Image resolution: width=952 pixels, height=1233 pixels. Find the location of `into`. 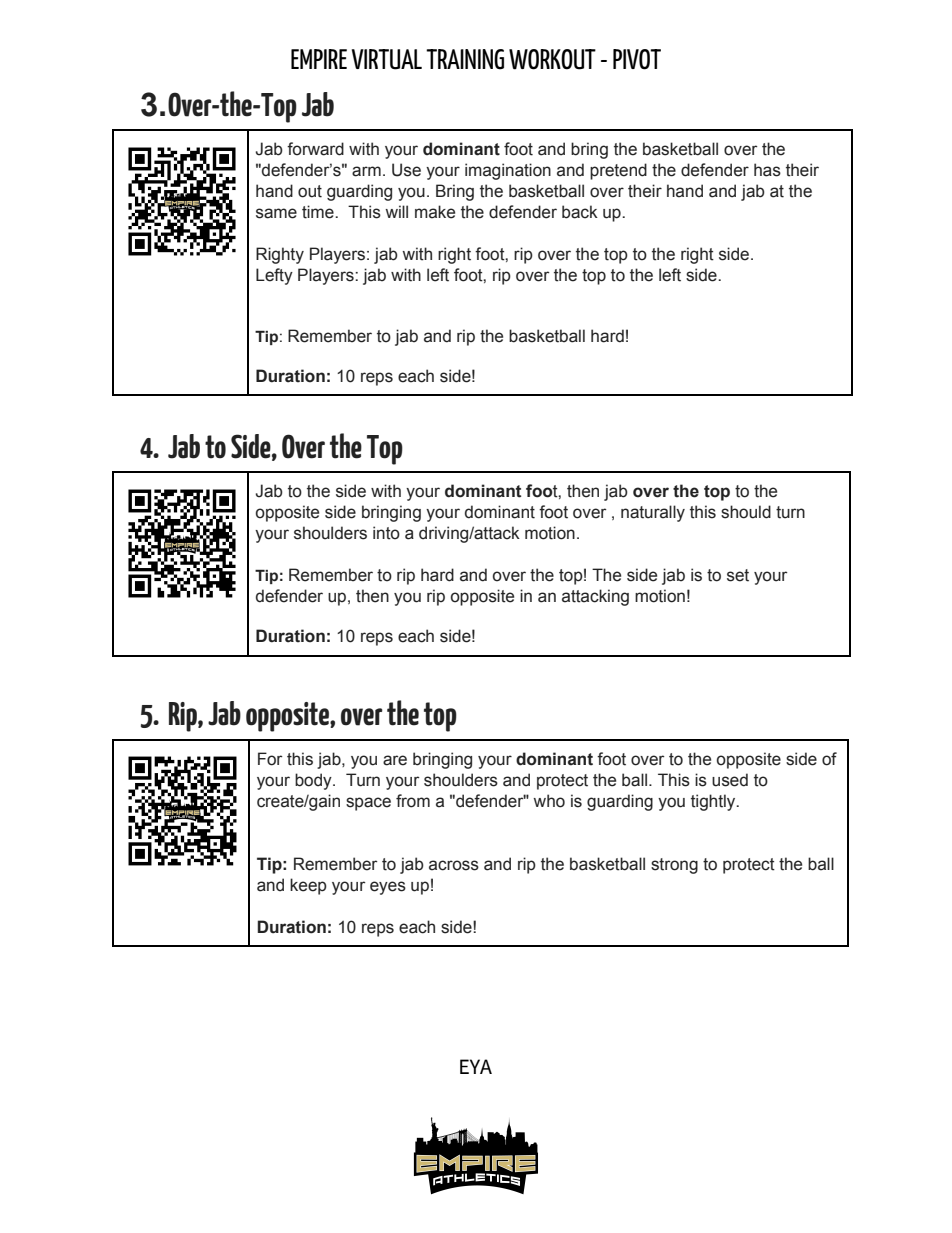

into is located at coordinates (386, 533).
